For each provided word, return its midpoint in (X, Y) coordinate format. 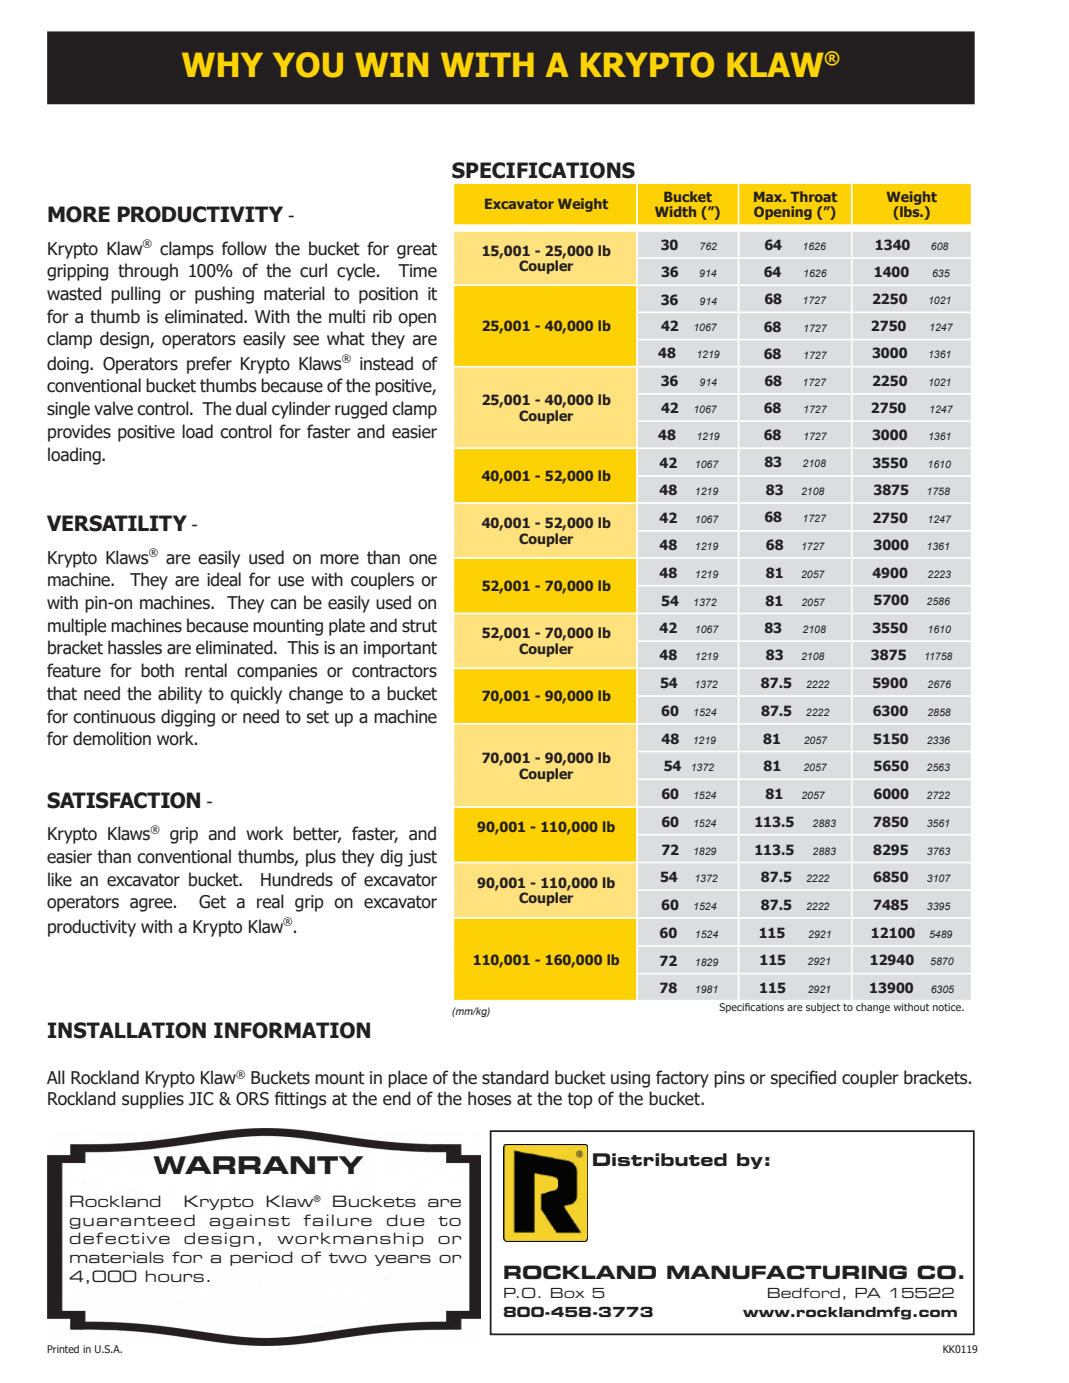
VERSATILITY (117, 523)
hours (175, 1276)
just (422, 858)
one (423, 559)
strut (419, 626)
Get (212, 902)
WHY (222, 64)
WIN (391, 64)
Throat (814, 196)
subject (823, 1008)
